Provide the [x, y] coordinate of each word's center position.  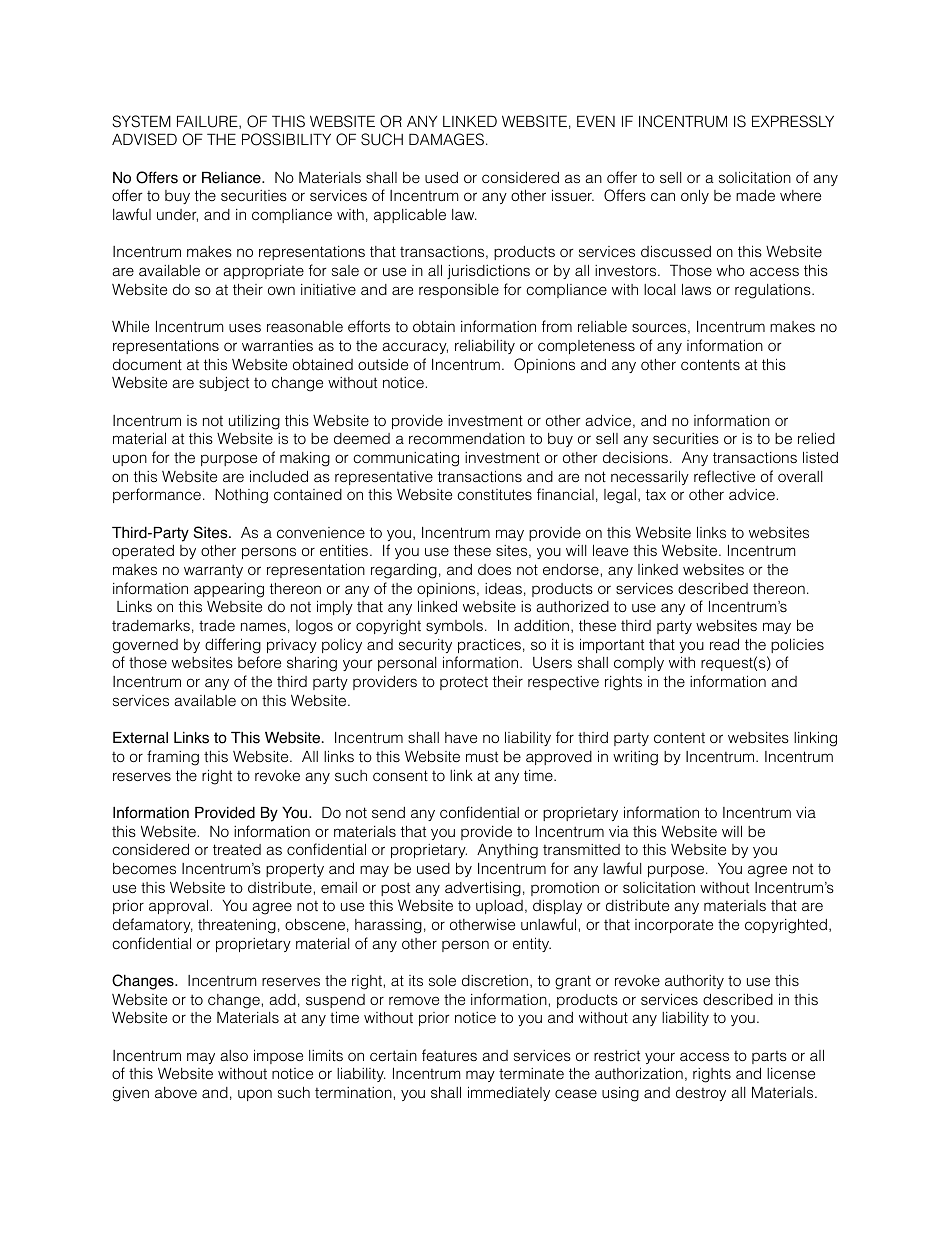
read [724, 644]
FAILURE [208, 122]
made [755, 195]
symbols [454, 627]
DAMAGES [446, 139]
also [234, 1055]
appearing [229, 590]
